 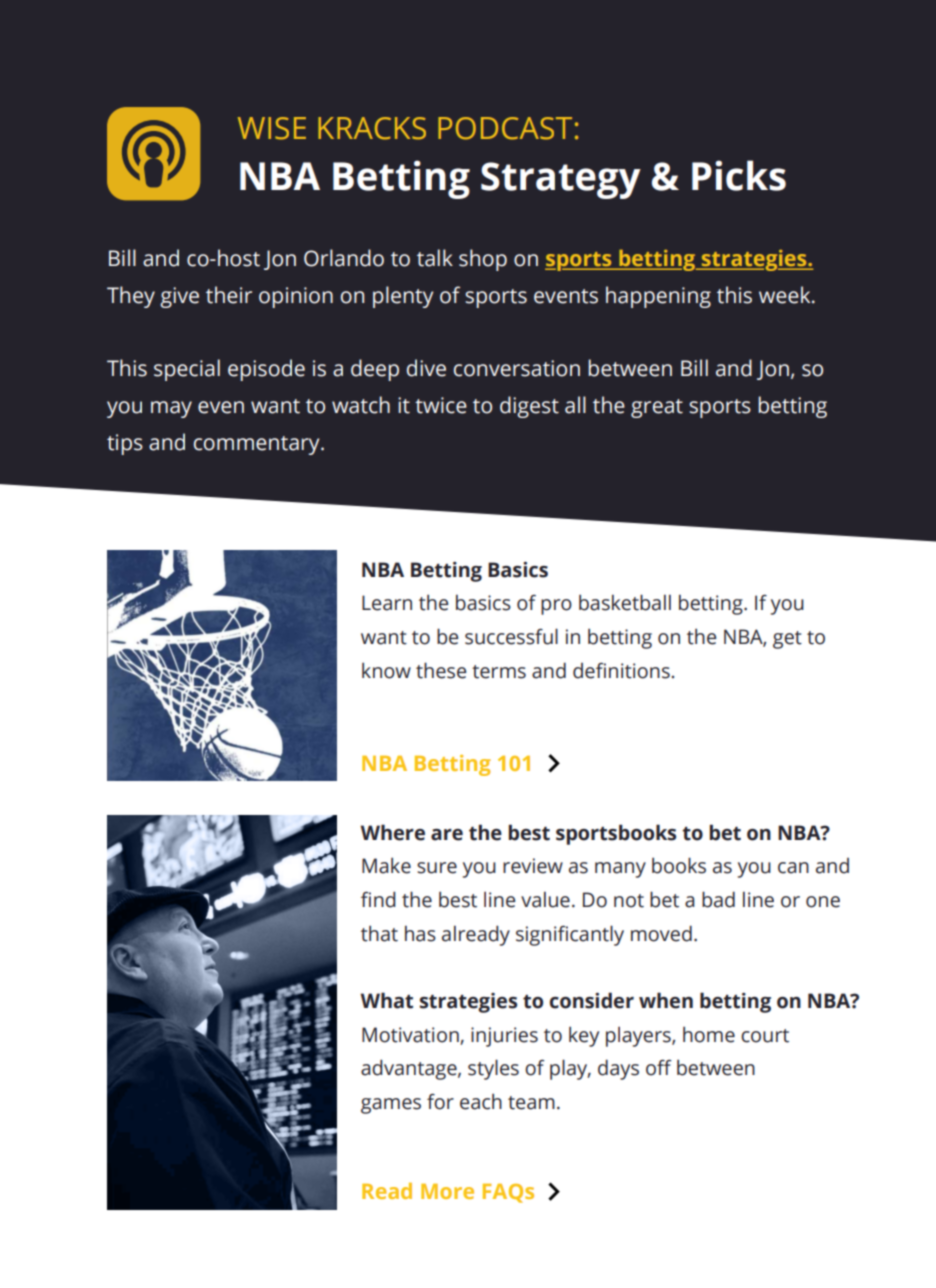 What do you see at coordinates (386, 671) in the screenshot?
I see `know` at bounding box center [386, 671].
